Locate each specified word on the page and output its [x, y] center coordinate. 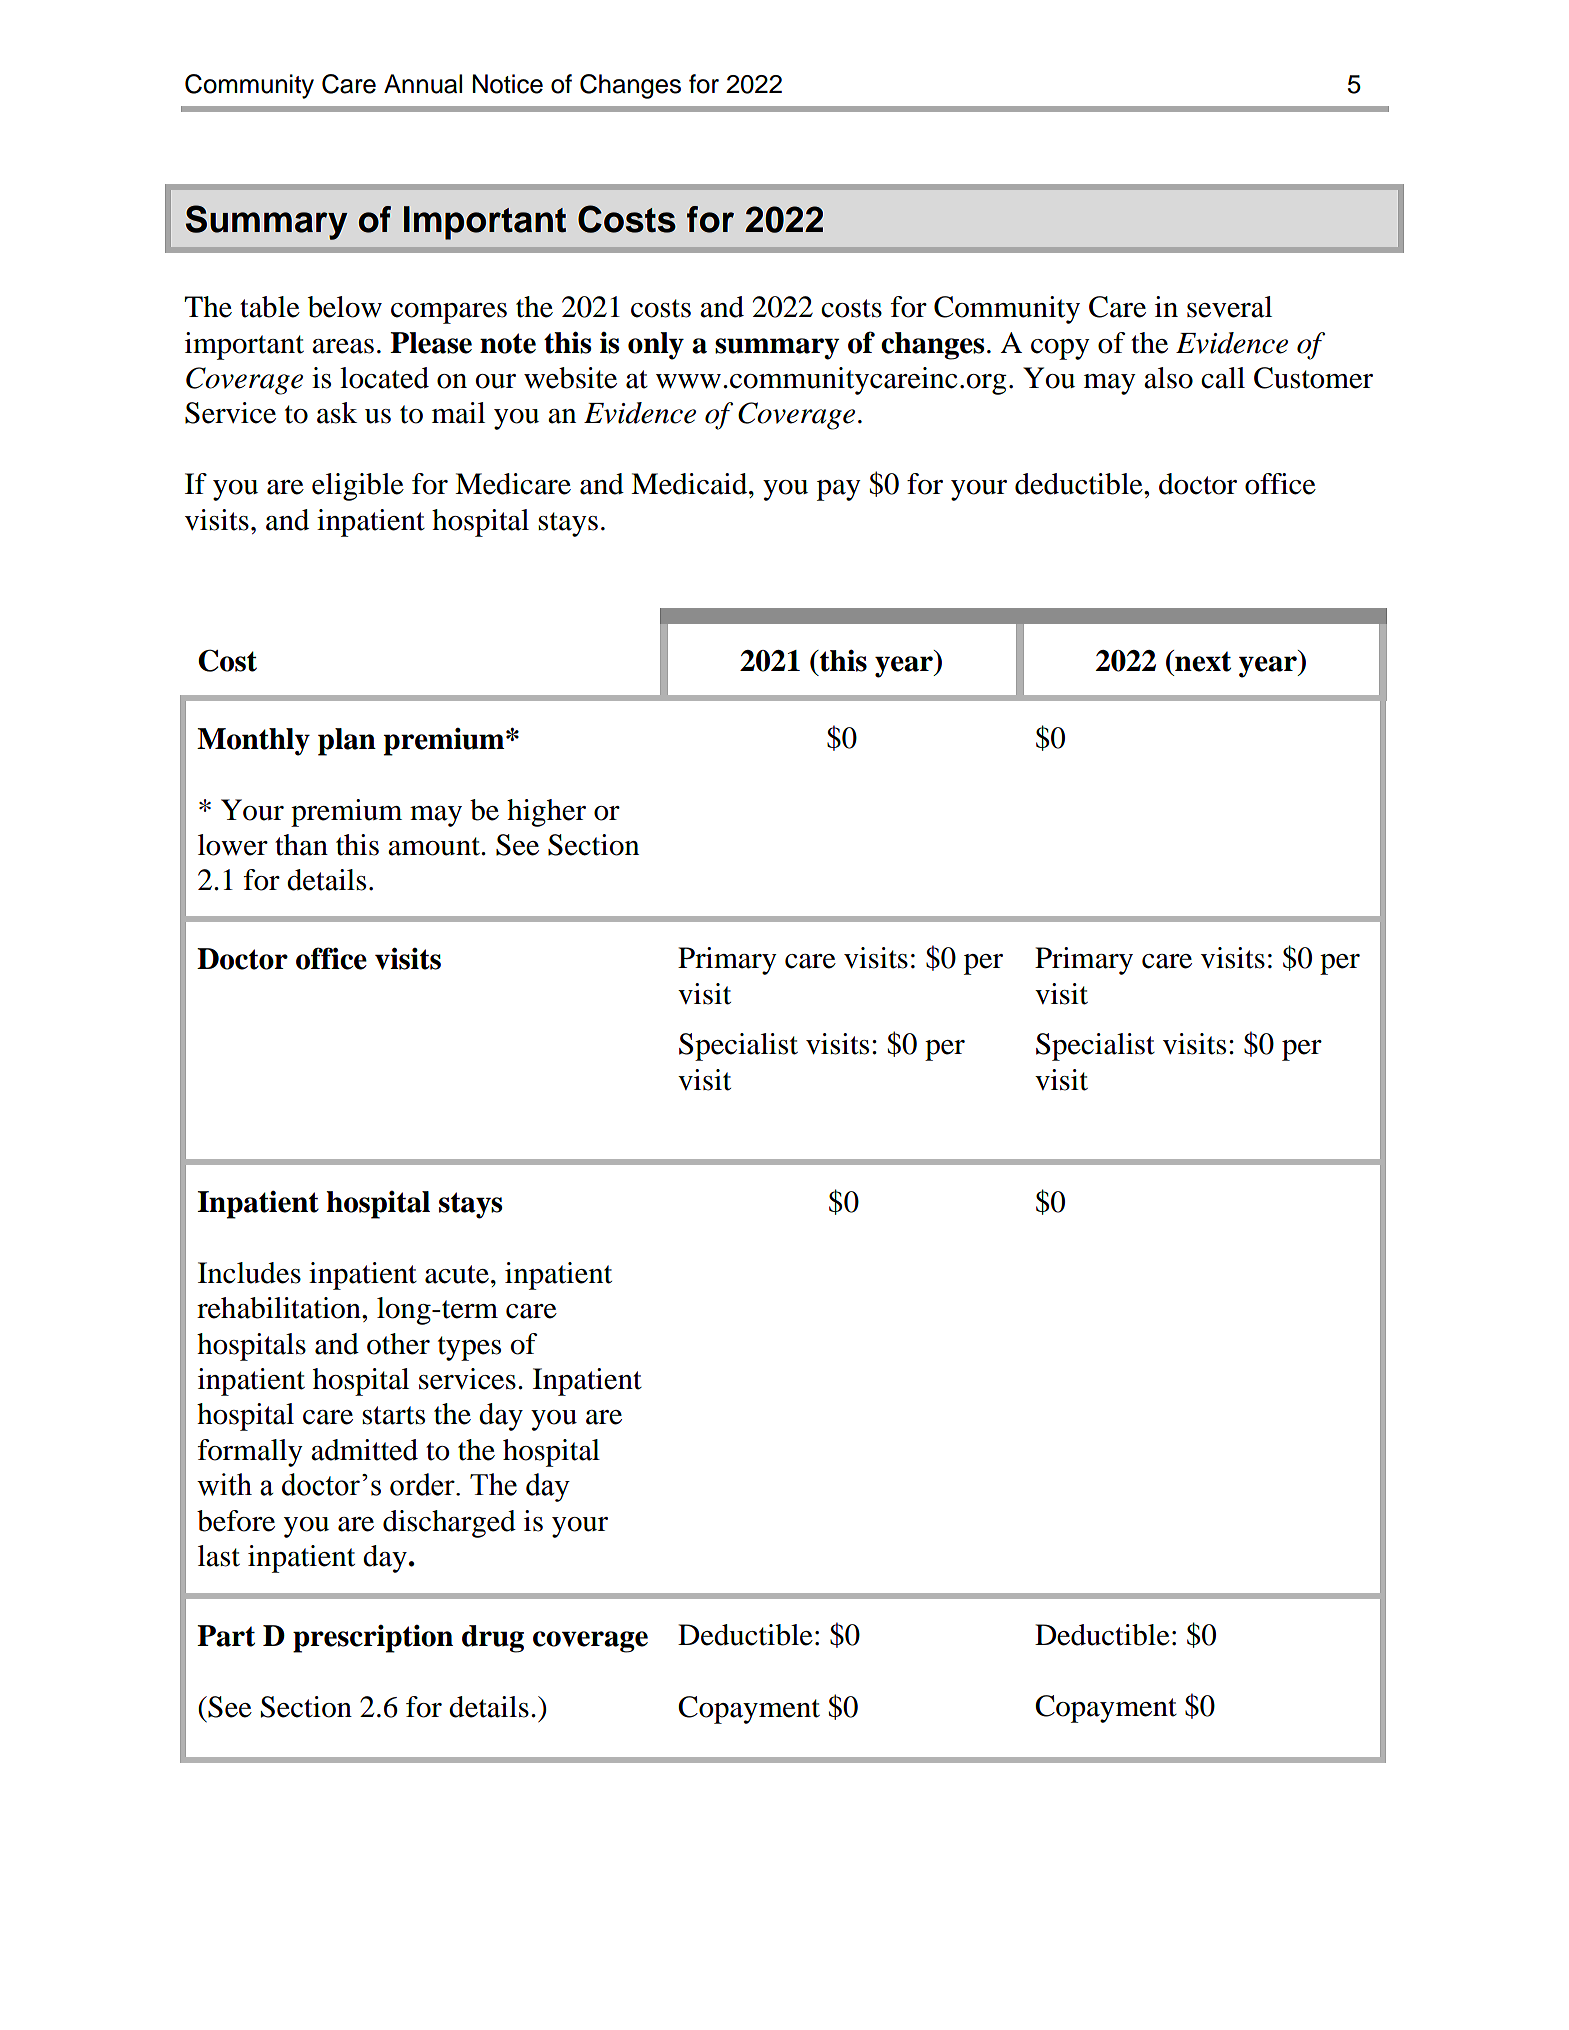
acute [457, 1274]
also [1168, 378]
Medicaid [690, 484]
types [469, 1348]
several [1229, 307]
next [1202, 661]
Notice [508, 84]
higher [546, 813]
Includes [249, 1273]
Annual [423, 84]
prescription [373, 1639]
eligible [358, 487]
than [301, 845]
